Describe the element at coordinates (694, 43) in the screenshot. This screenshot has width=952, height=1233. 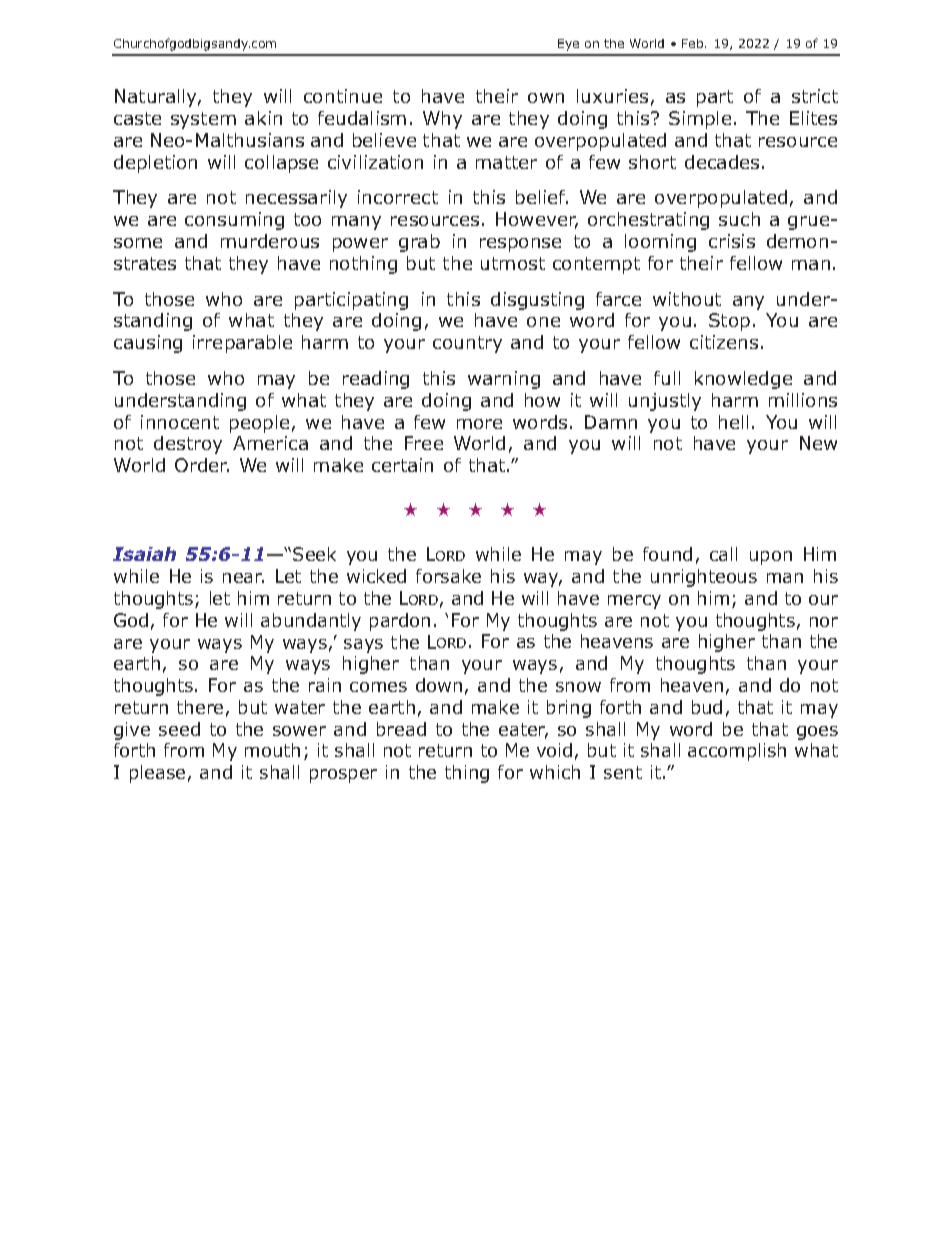
I see `Feb` at that location.
